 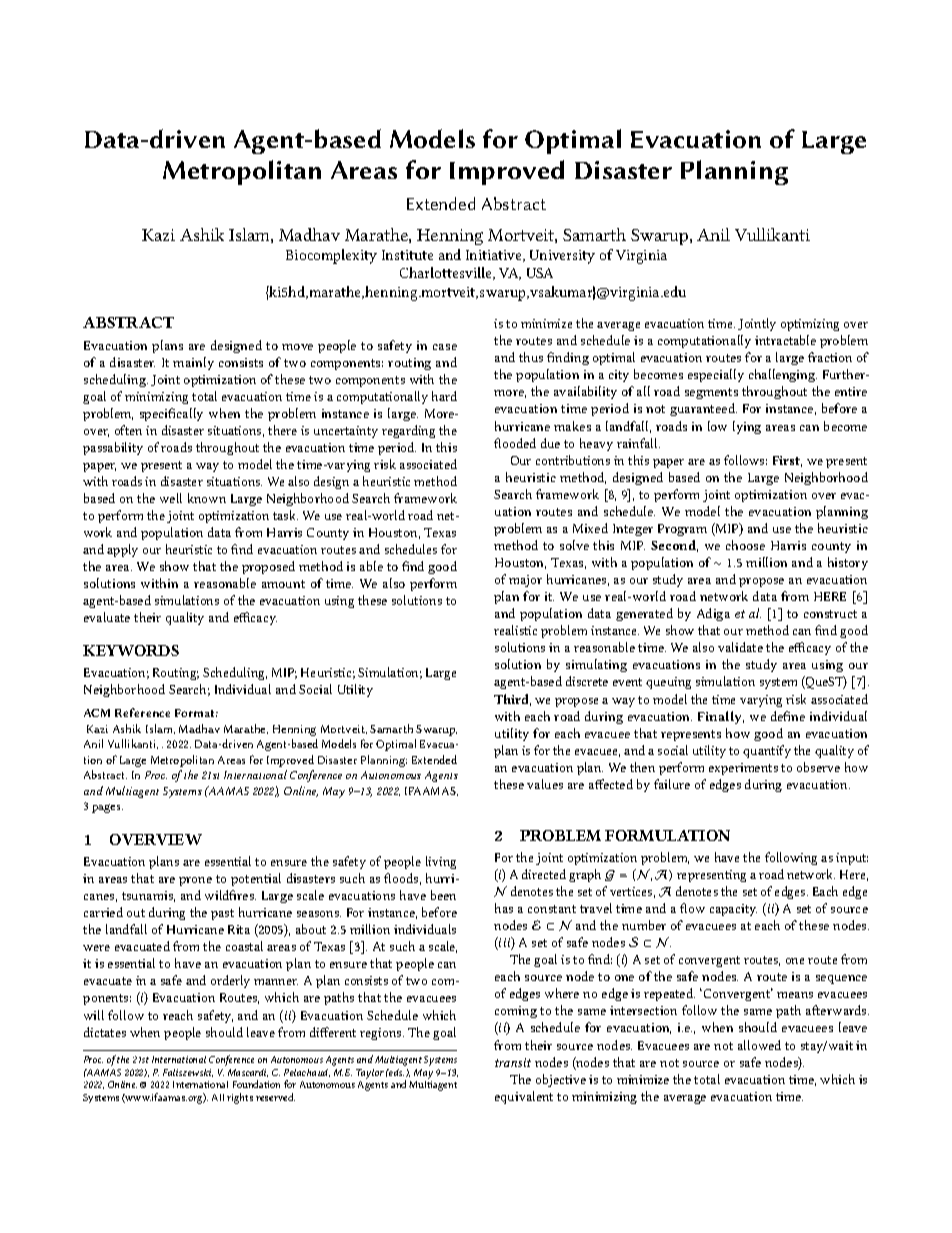 I want to click on mainly, so click(x=193, y=363).
